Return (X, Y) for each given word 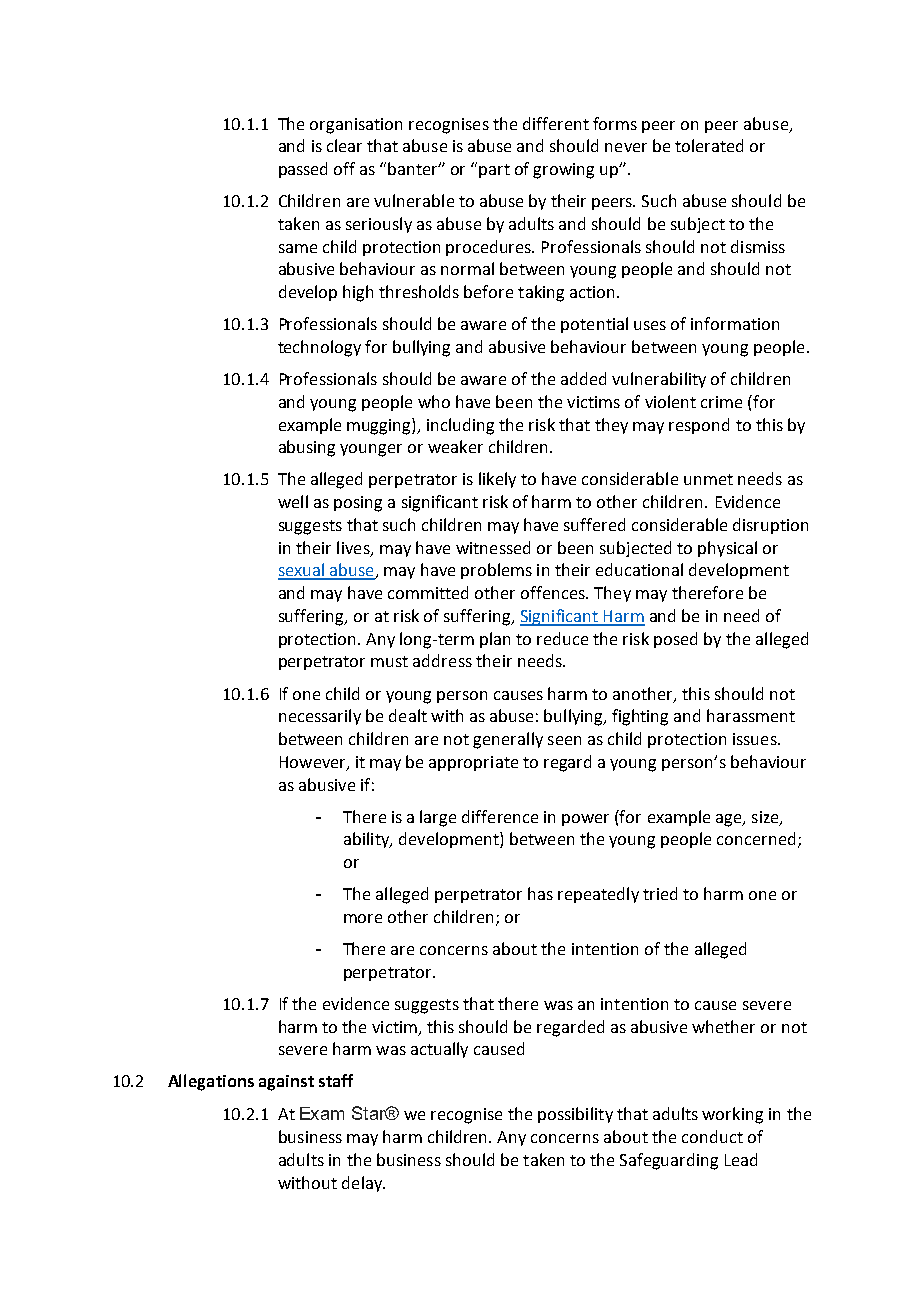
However (314, 763)
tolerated (709, 145)
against (286, 1083)
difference (500, 816)
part (494, 171)
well (293, 501)
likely (497, 480)
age (730, 820)
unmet (708, 479)
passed (303, 170)
